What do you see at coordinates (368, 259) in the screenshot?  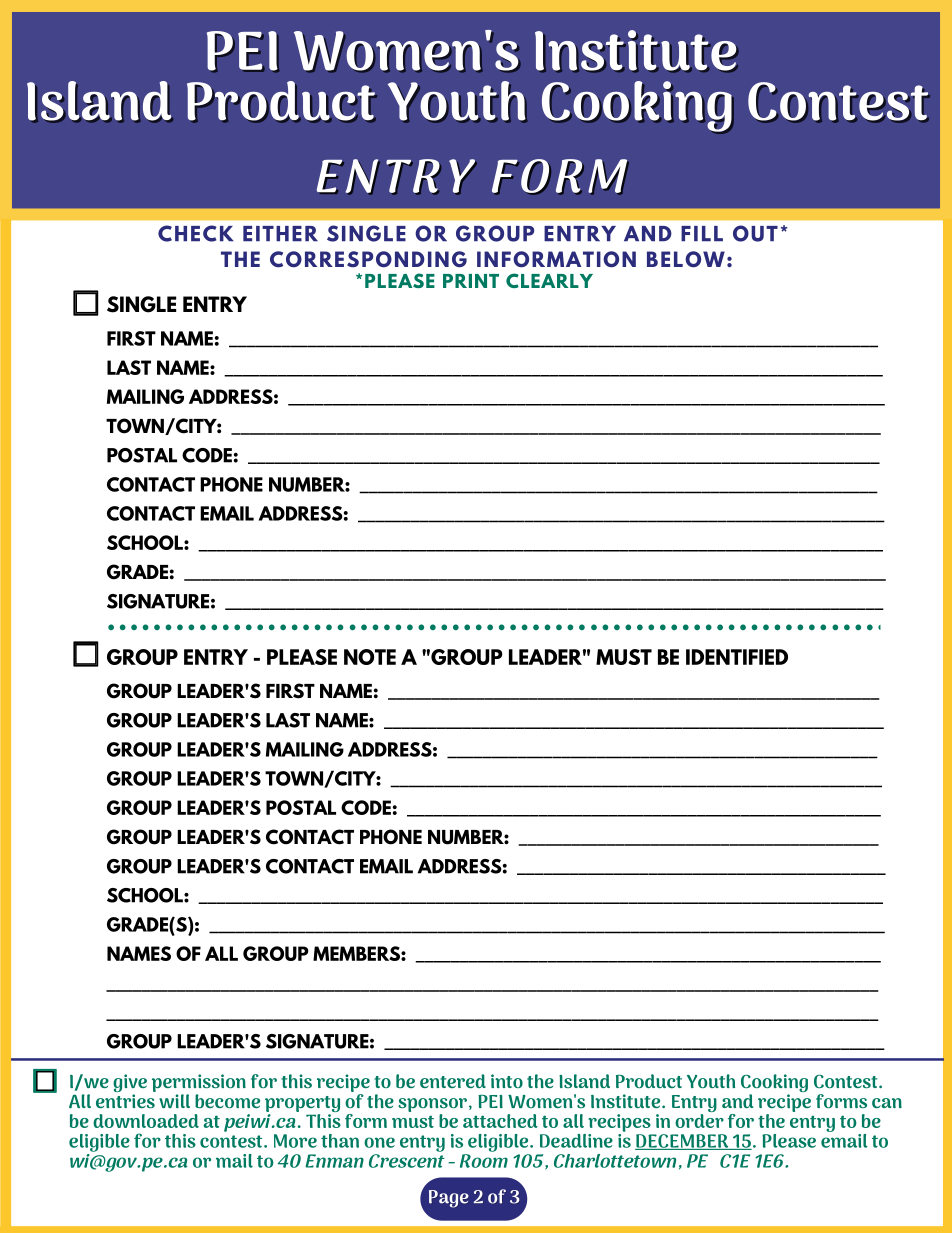 I see `CORRESPONDING` at bounding box center [368, 259].
